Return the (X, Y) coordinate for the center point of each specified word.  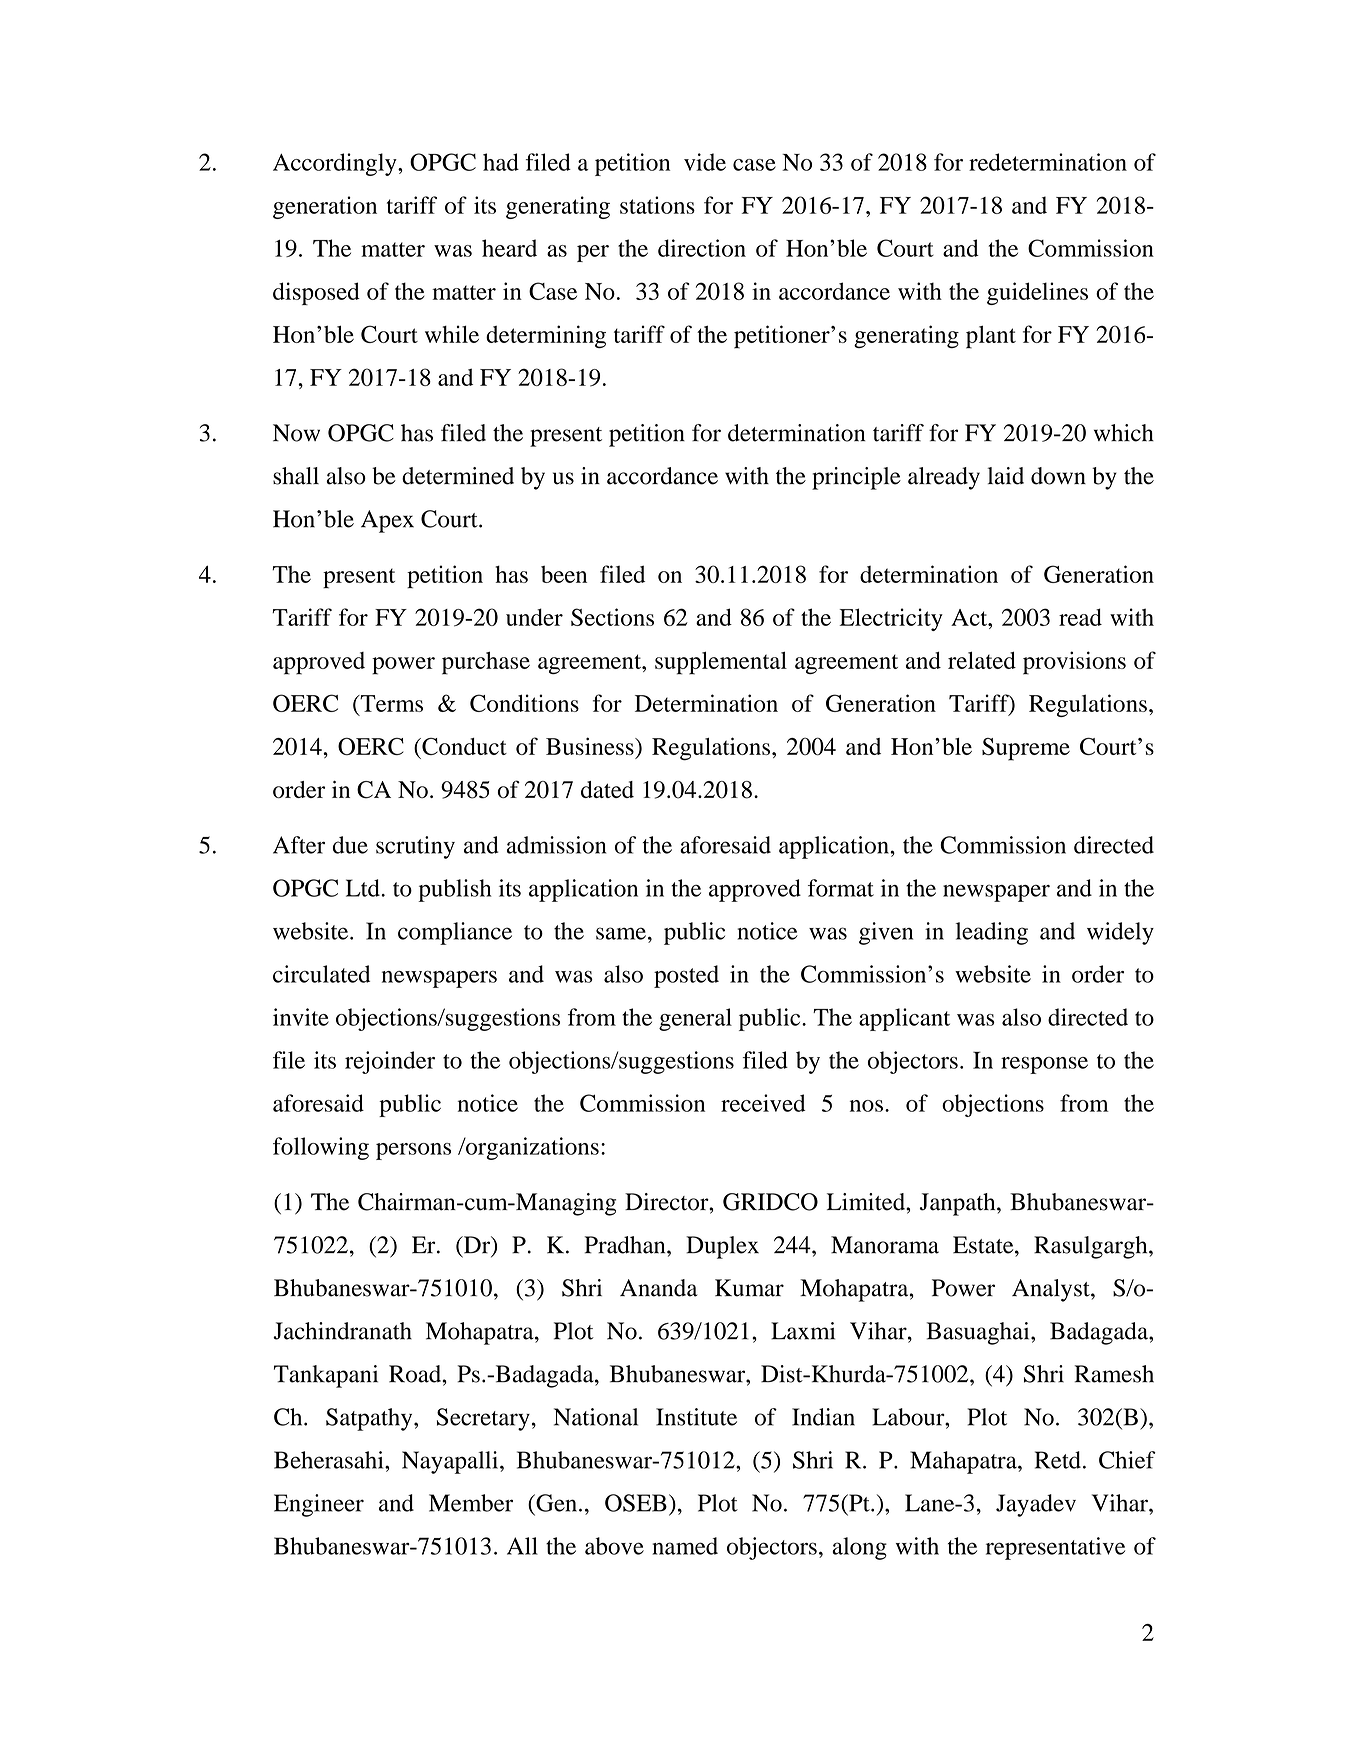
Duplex (722, 1247)
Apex (387, 521)
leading (992, 933)
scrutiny (415, 847)
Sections (612, 617)
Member (471, 1503)
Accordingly (336, 164)
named (685, 1546)
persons (413, 1151)
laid (1006, 476)
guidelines (1037, 293)
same (621, 933)
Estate (984, 1245)
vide (705, 162)
